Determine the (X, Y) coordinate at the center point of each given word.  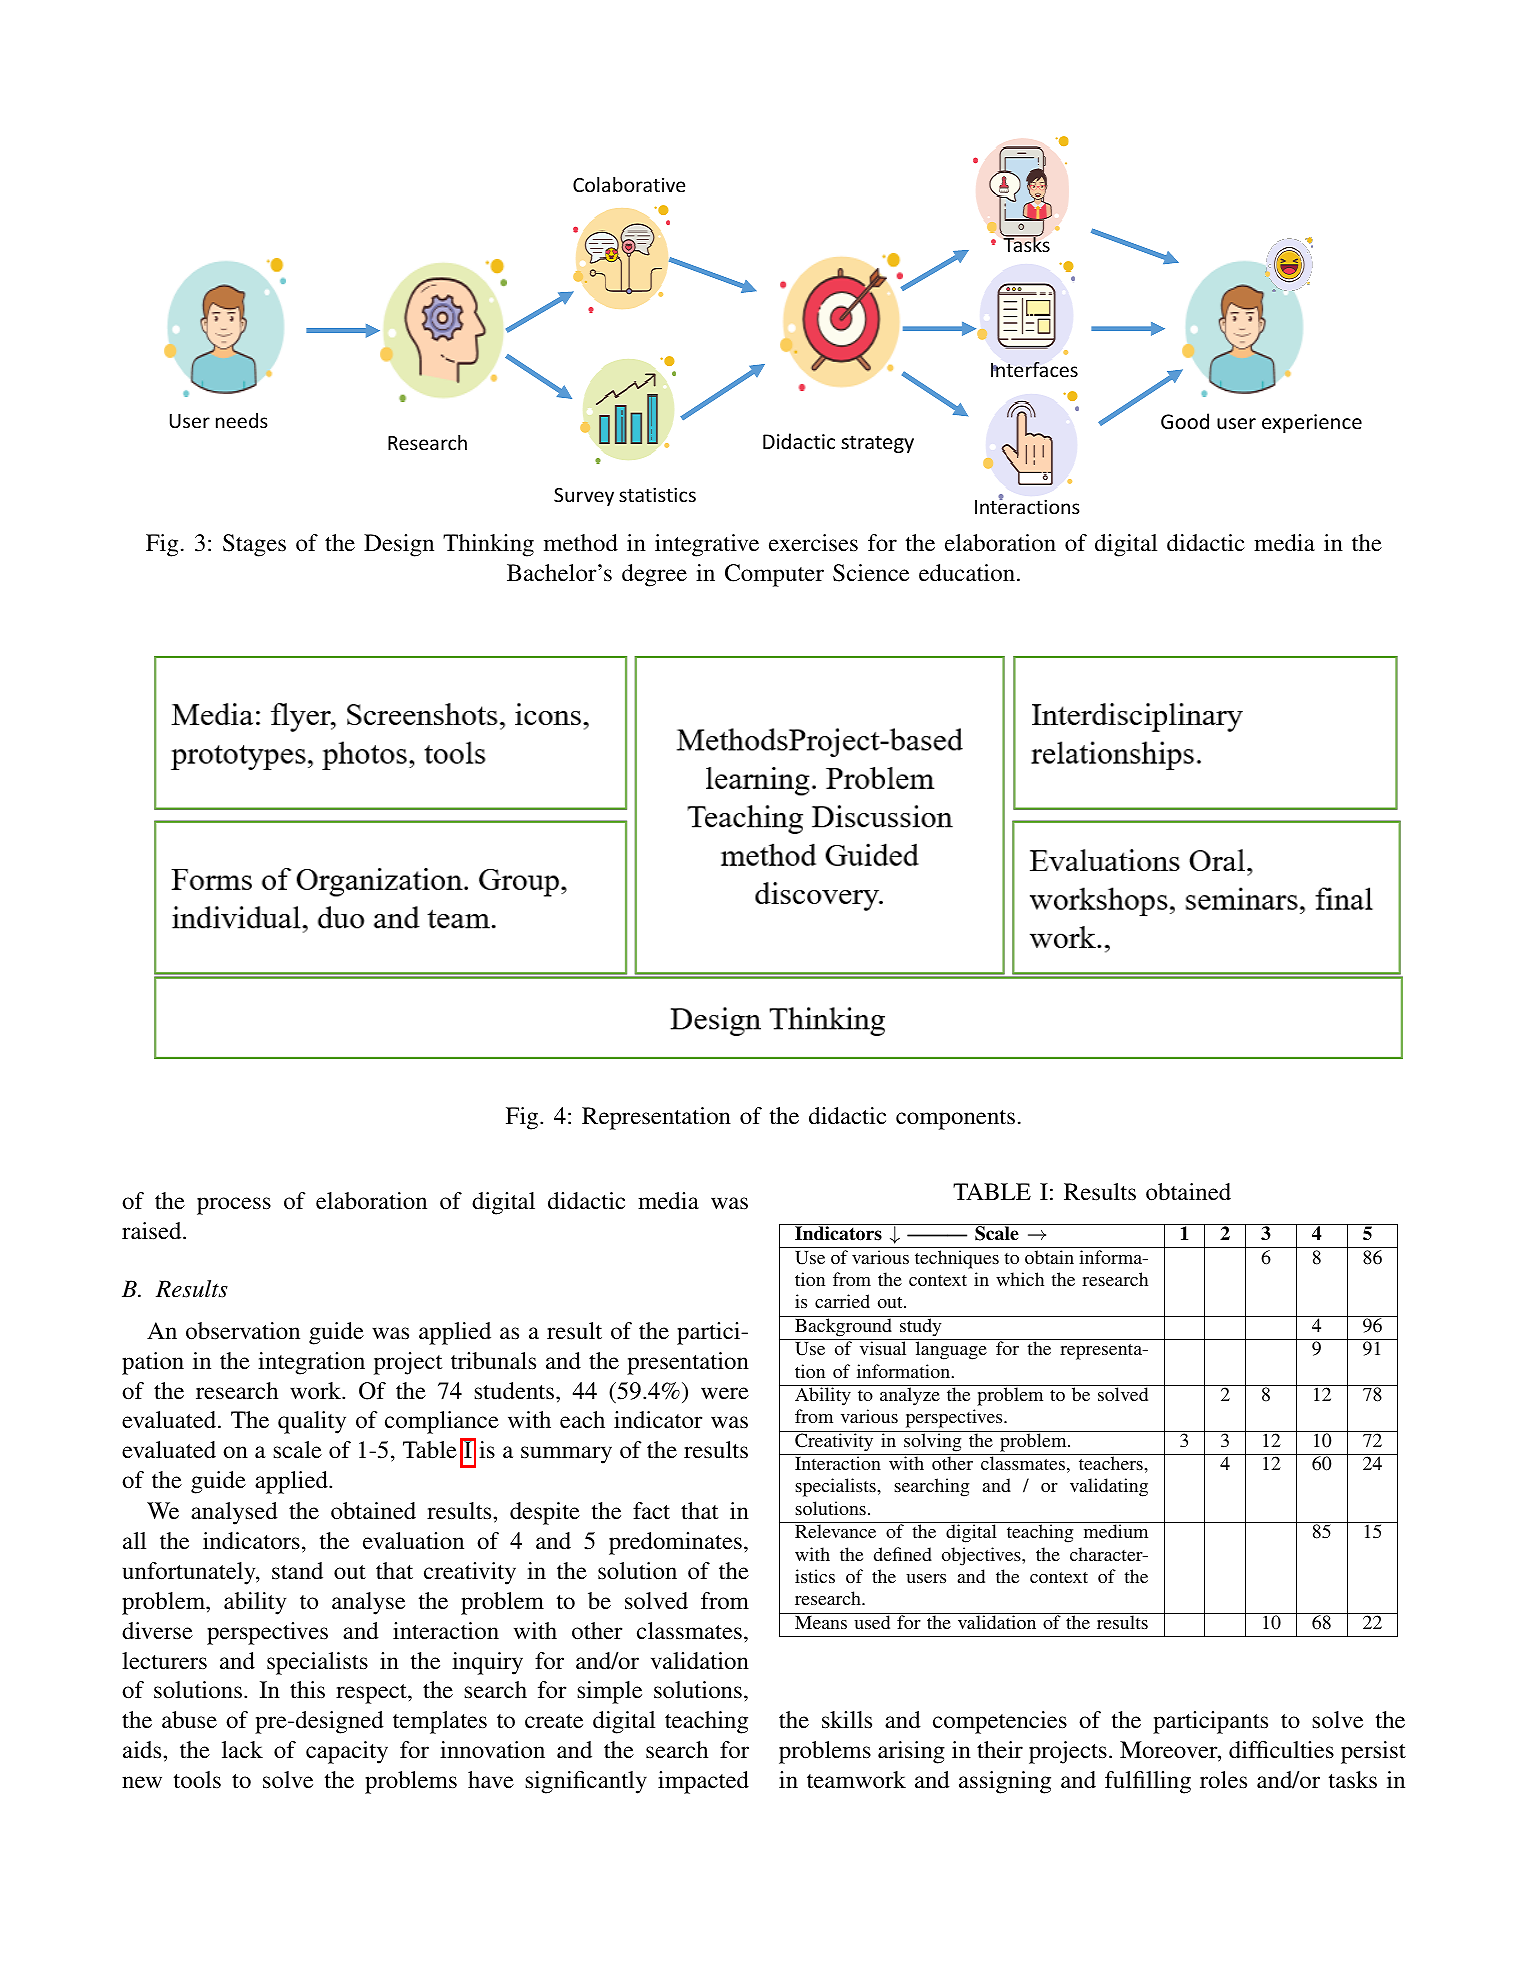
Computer (774, 575)
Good (1185, 421)
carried (842, 1301)
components (955, 1120)
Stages (254, 545)
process (234, 1206)
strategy (877, 444)
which (1020, 1279)
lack (242, 1750)
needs (242, 420)
